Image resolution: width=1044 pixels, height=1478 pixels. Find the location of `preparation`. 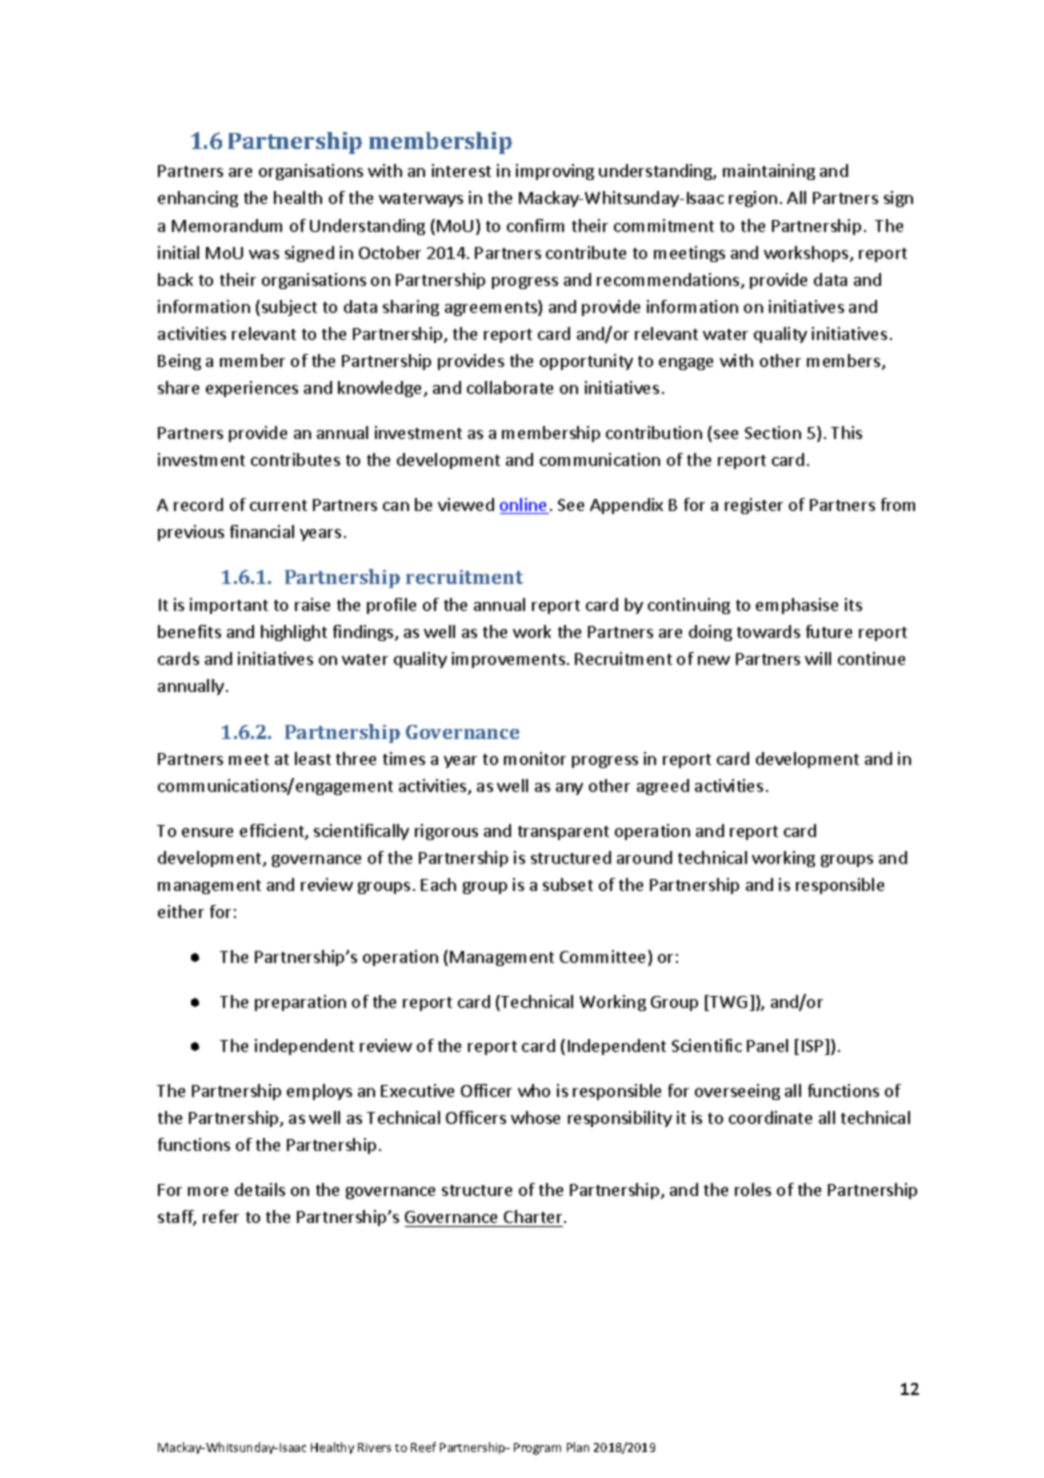

preparation is located at coordinates (300, 1003).
